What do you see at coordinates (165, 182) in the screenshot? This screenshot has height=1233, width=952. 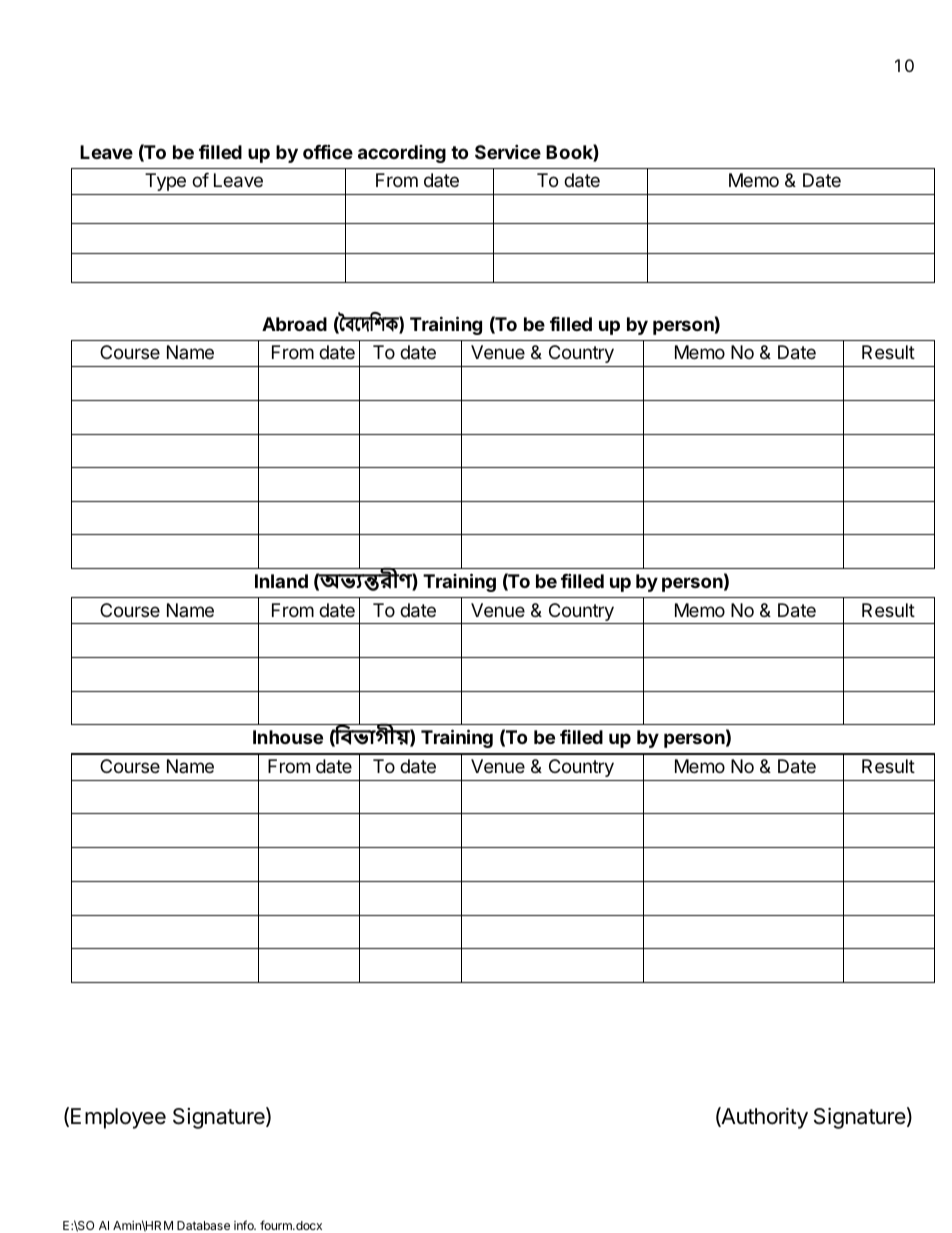 I see `Type` at bounding box center [165, 182].
